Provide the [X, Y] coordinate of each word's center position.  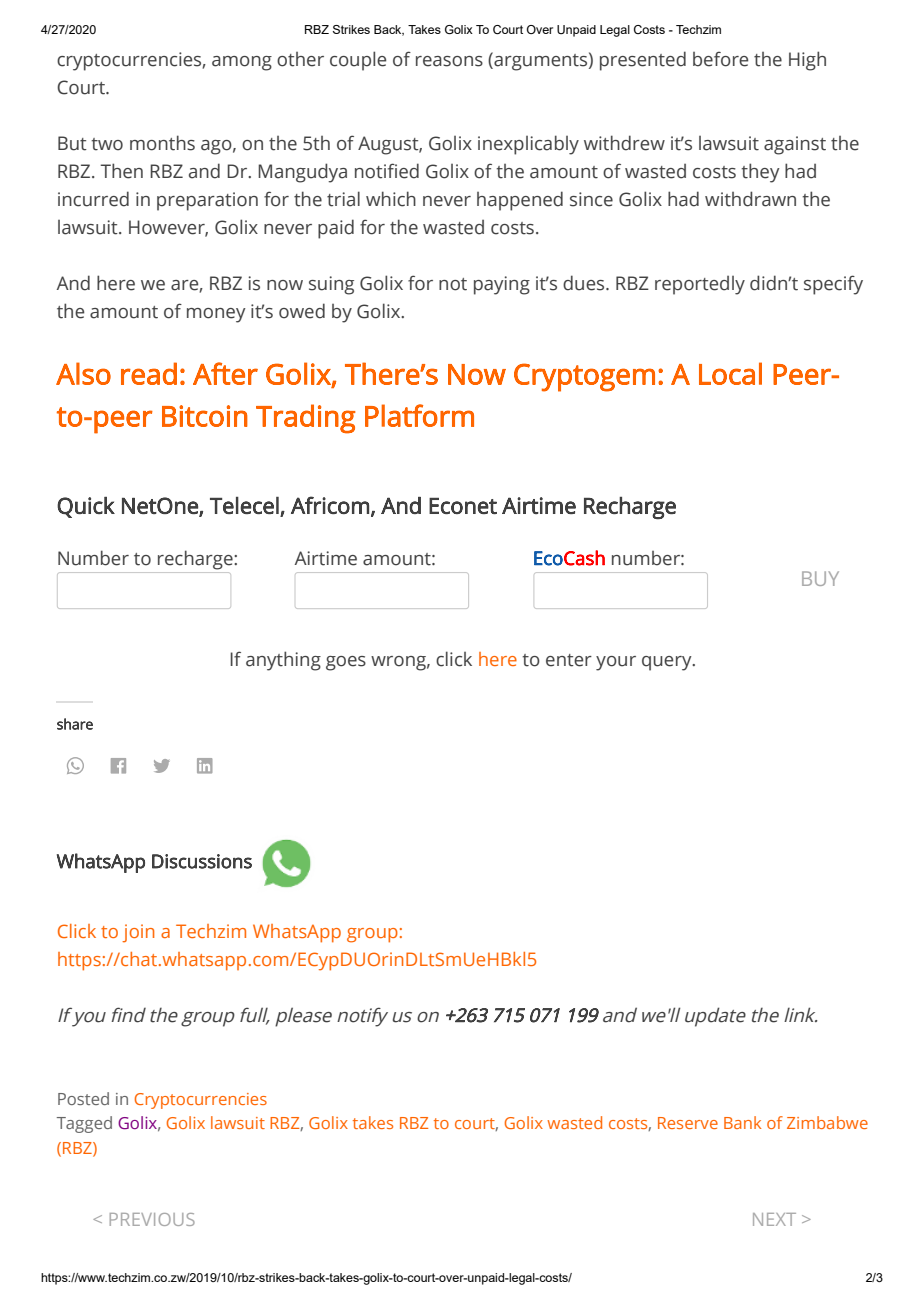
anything [283, 661]
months [162, 143]
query [668, 663]
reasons [449, 61]
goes [346, 663]
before [720, 59]
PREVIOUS [152, 1219]
